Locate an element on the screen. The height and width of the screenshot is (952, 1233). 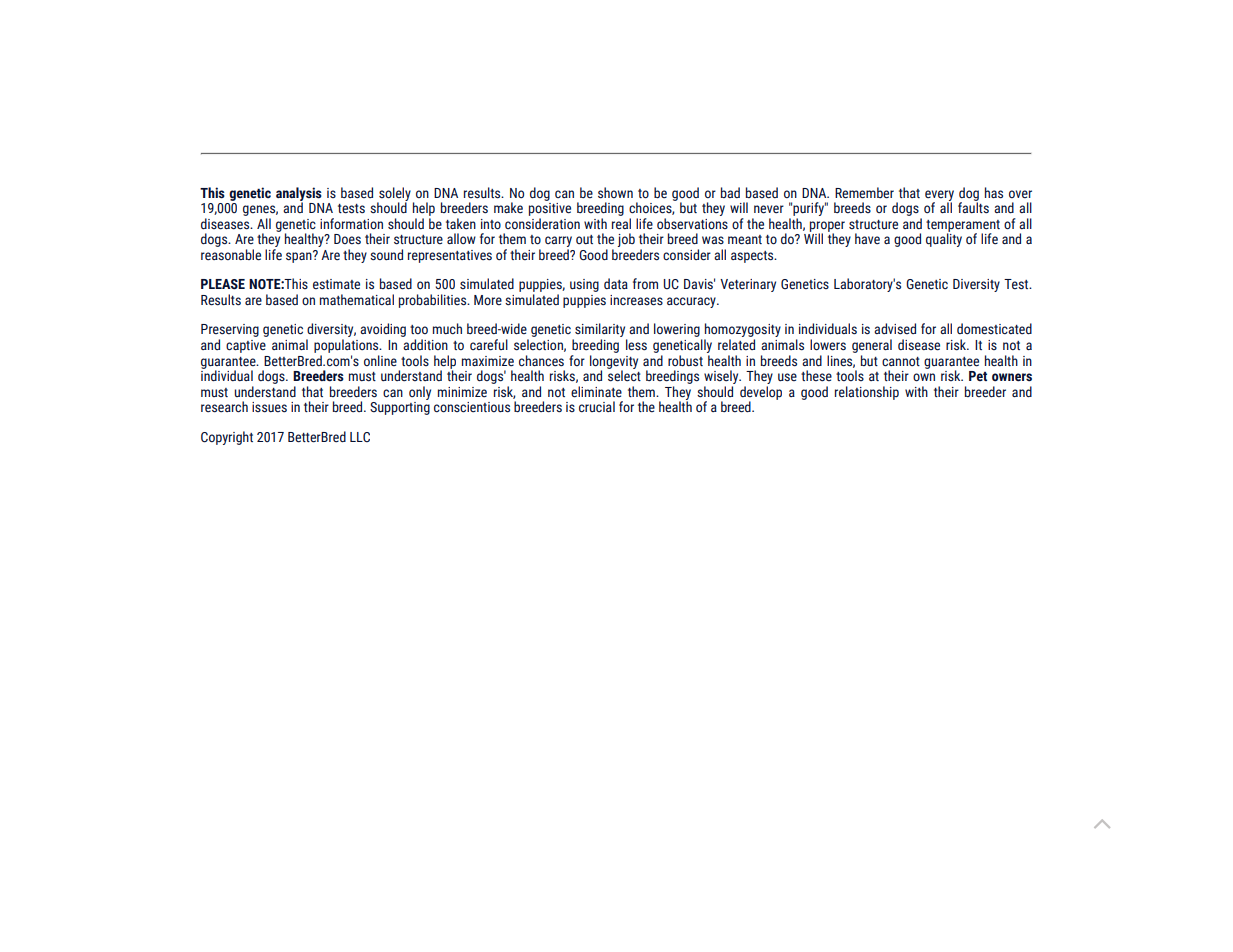
estimate is located at coordinates (336, 284).
